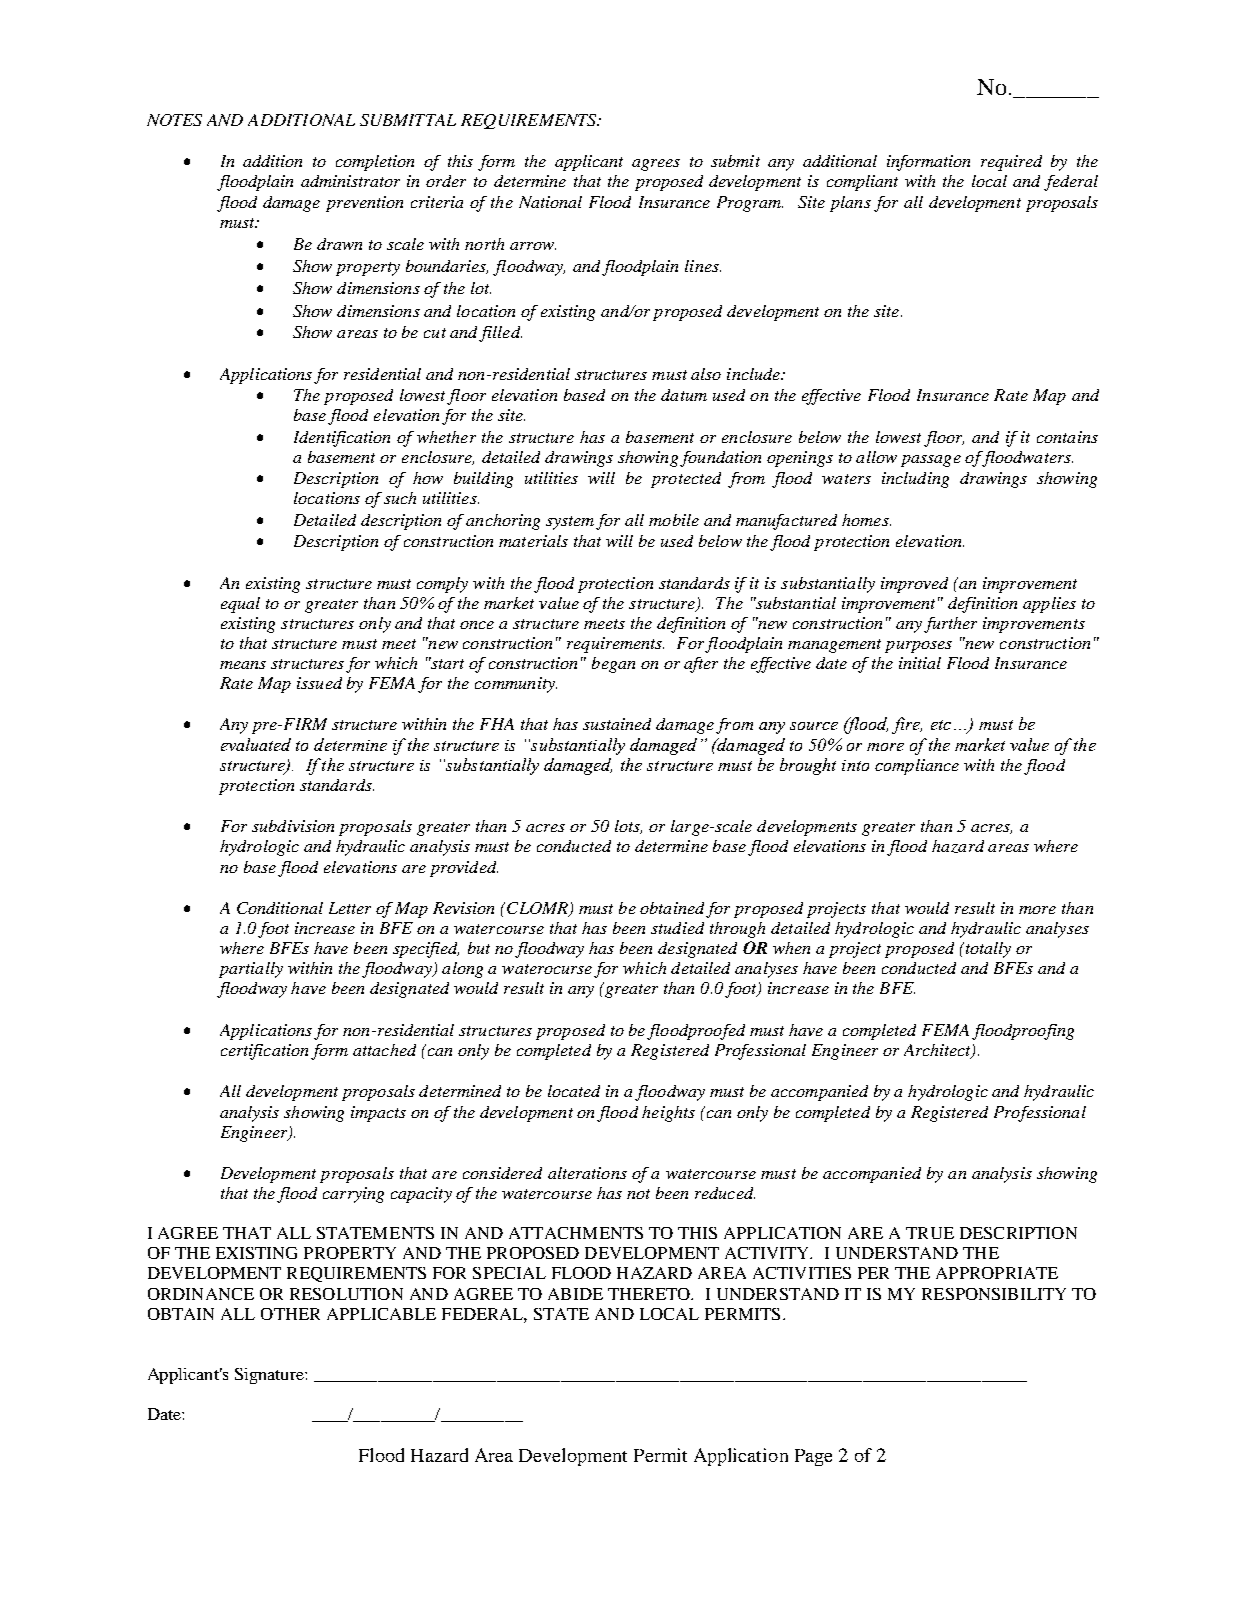  I want to click on passage, so click(931, 461).
